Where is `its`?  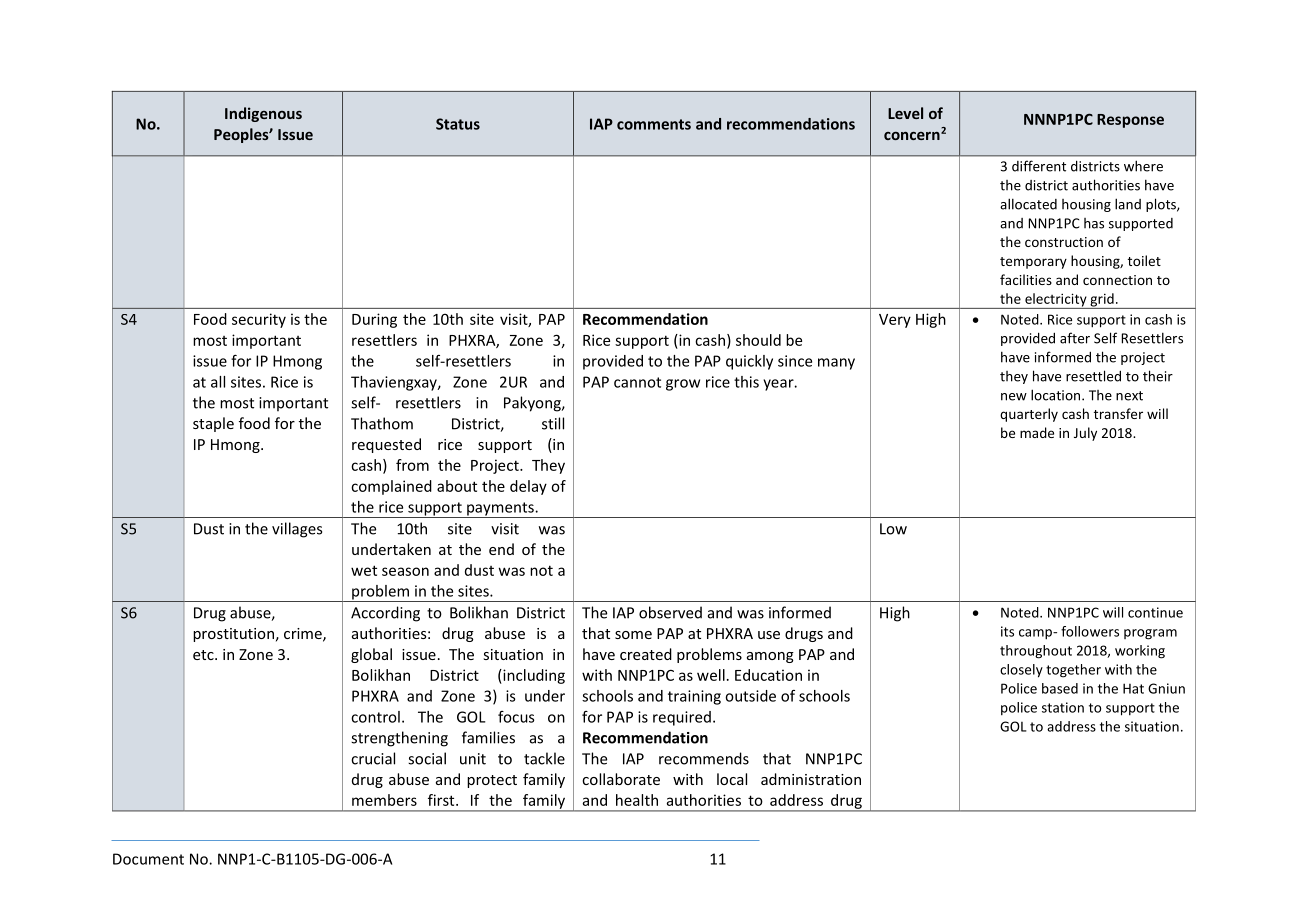
its is located at coordinates (1007, 631).
